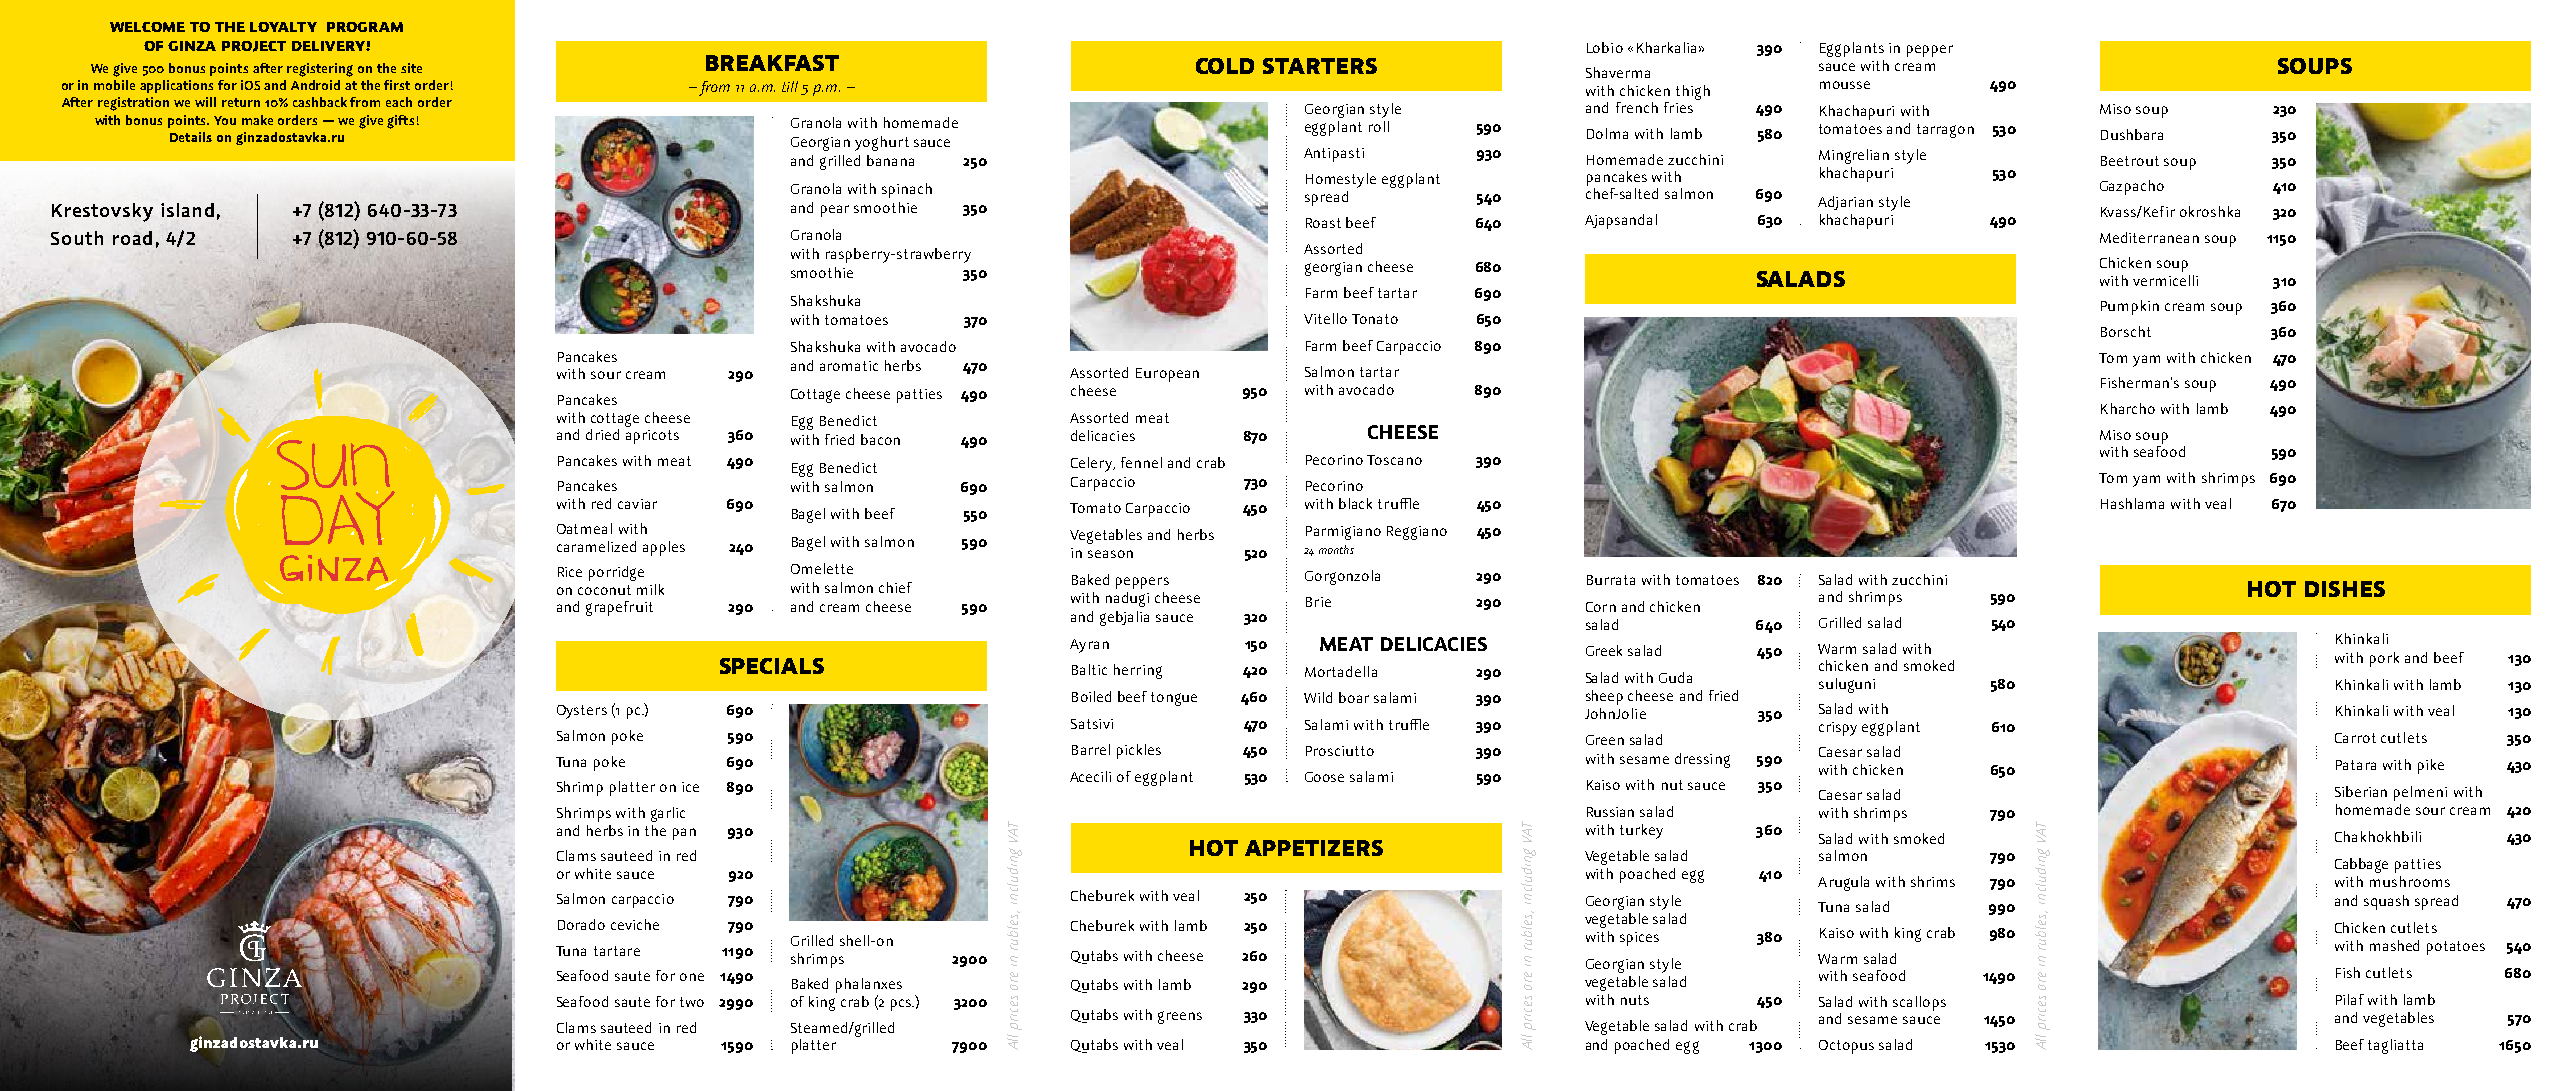  What do you see at coordinates (2345, 589) in the screenshot?
I see `DISHES` at bounding box center [2345, 589].
